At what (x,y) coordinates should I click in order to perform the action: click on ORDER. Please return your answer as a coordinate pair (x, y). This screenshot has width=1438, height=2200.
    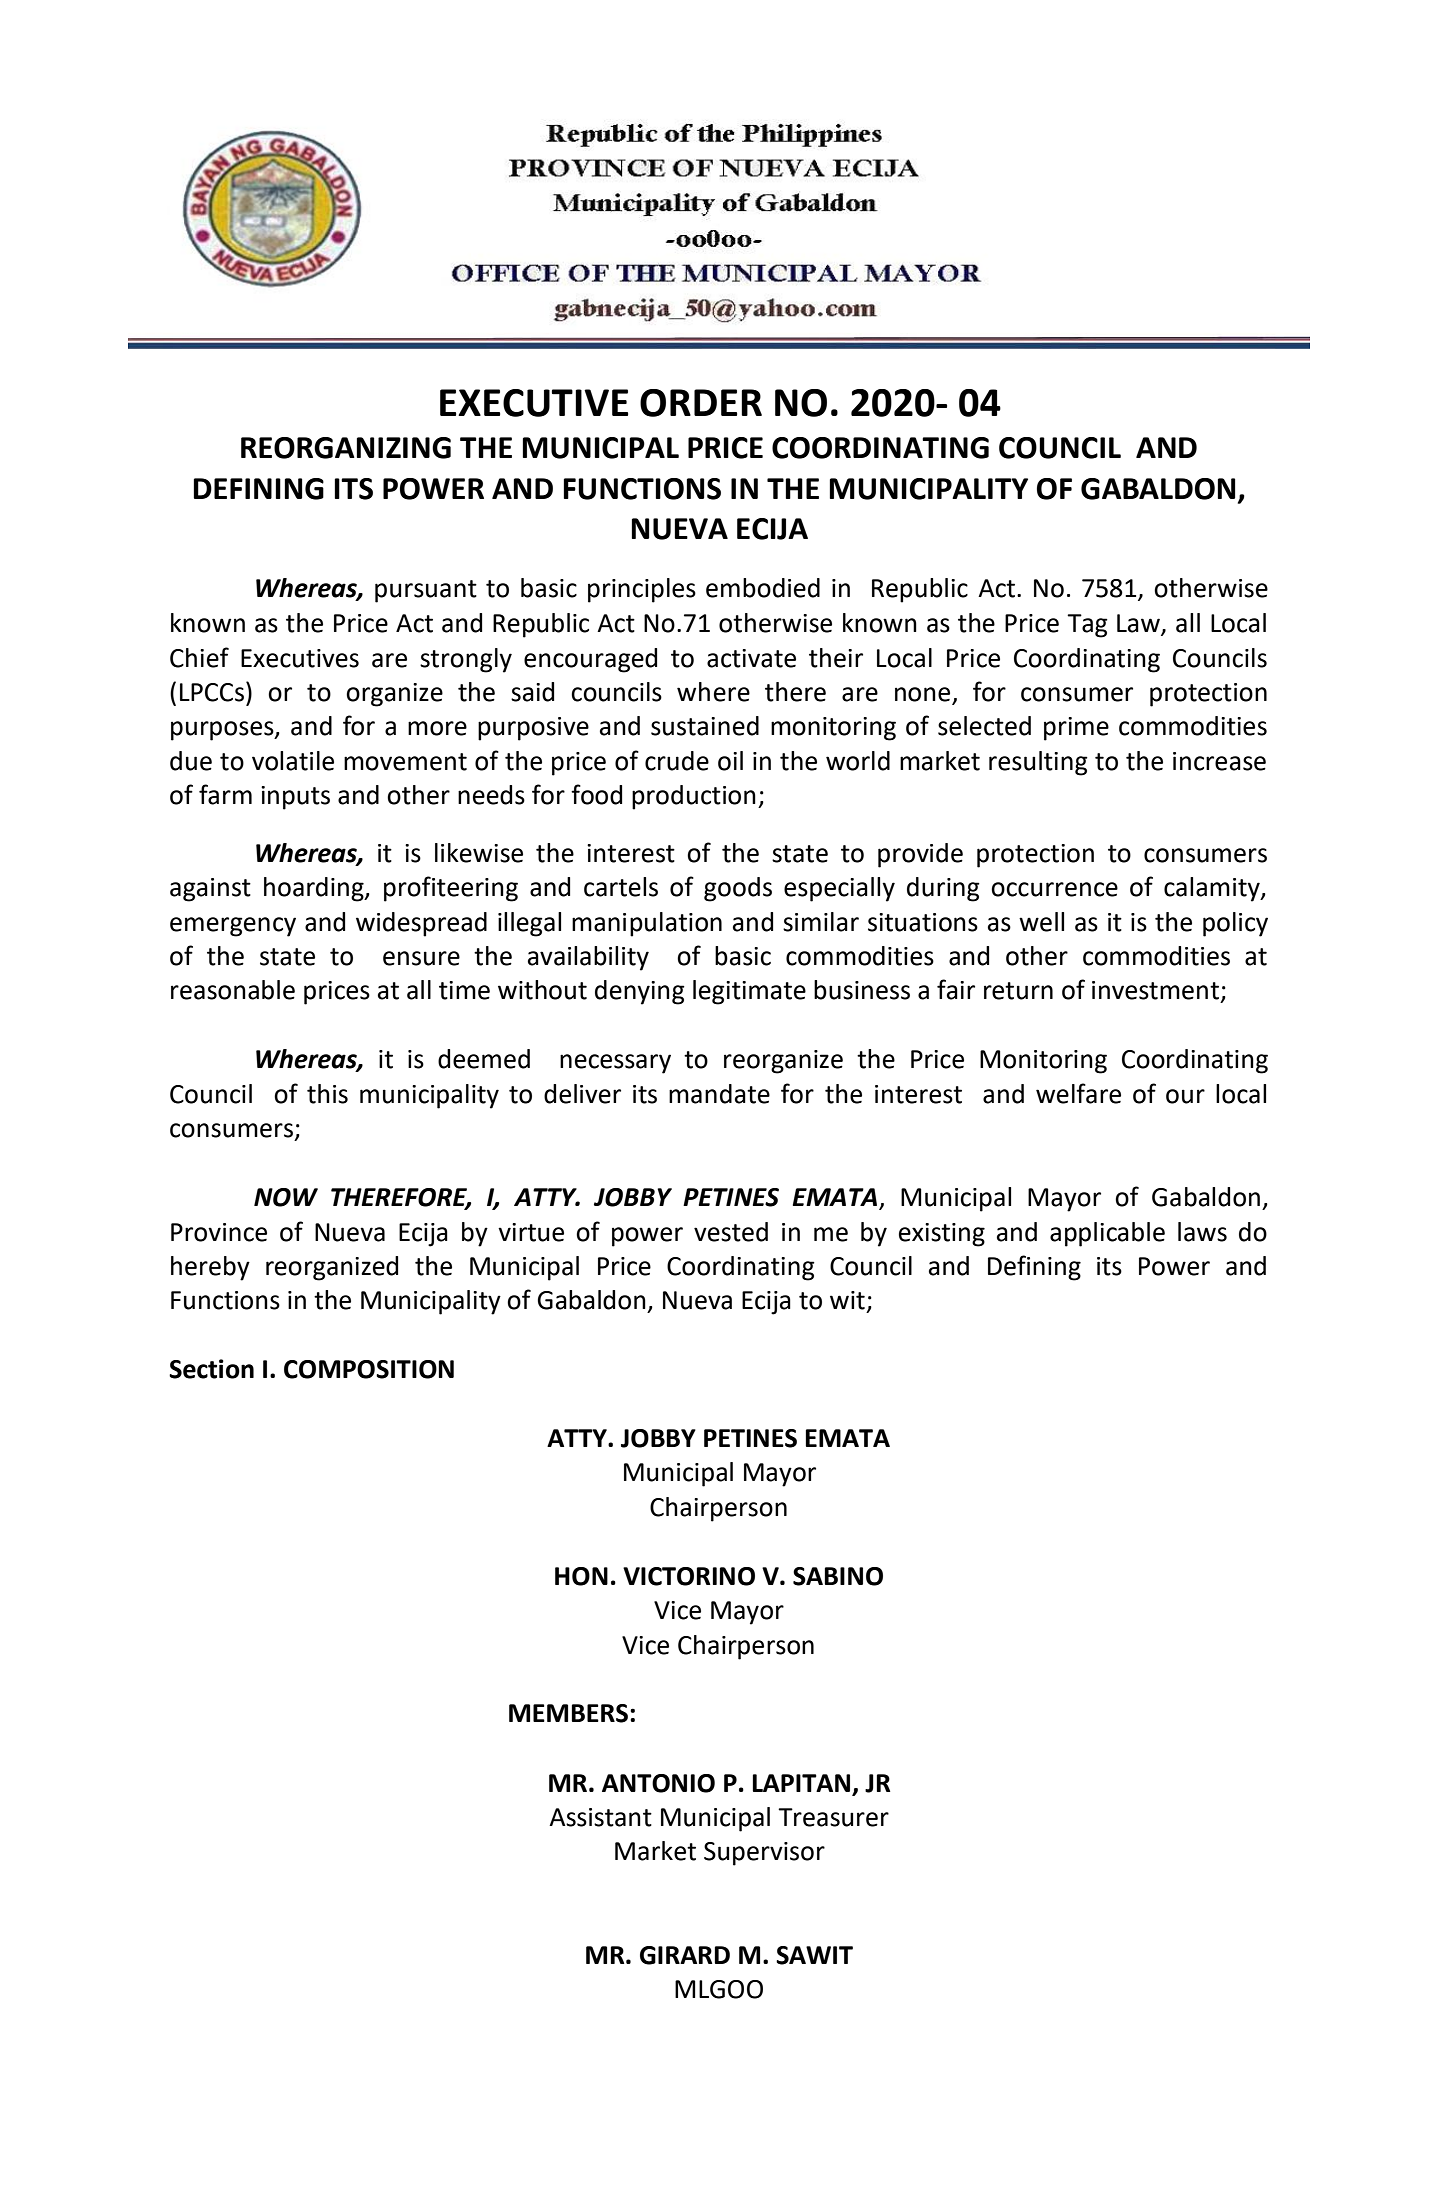
    Looking at the image, I should click on (701, 403).
